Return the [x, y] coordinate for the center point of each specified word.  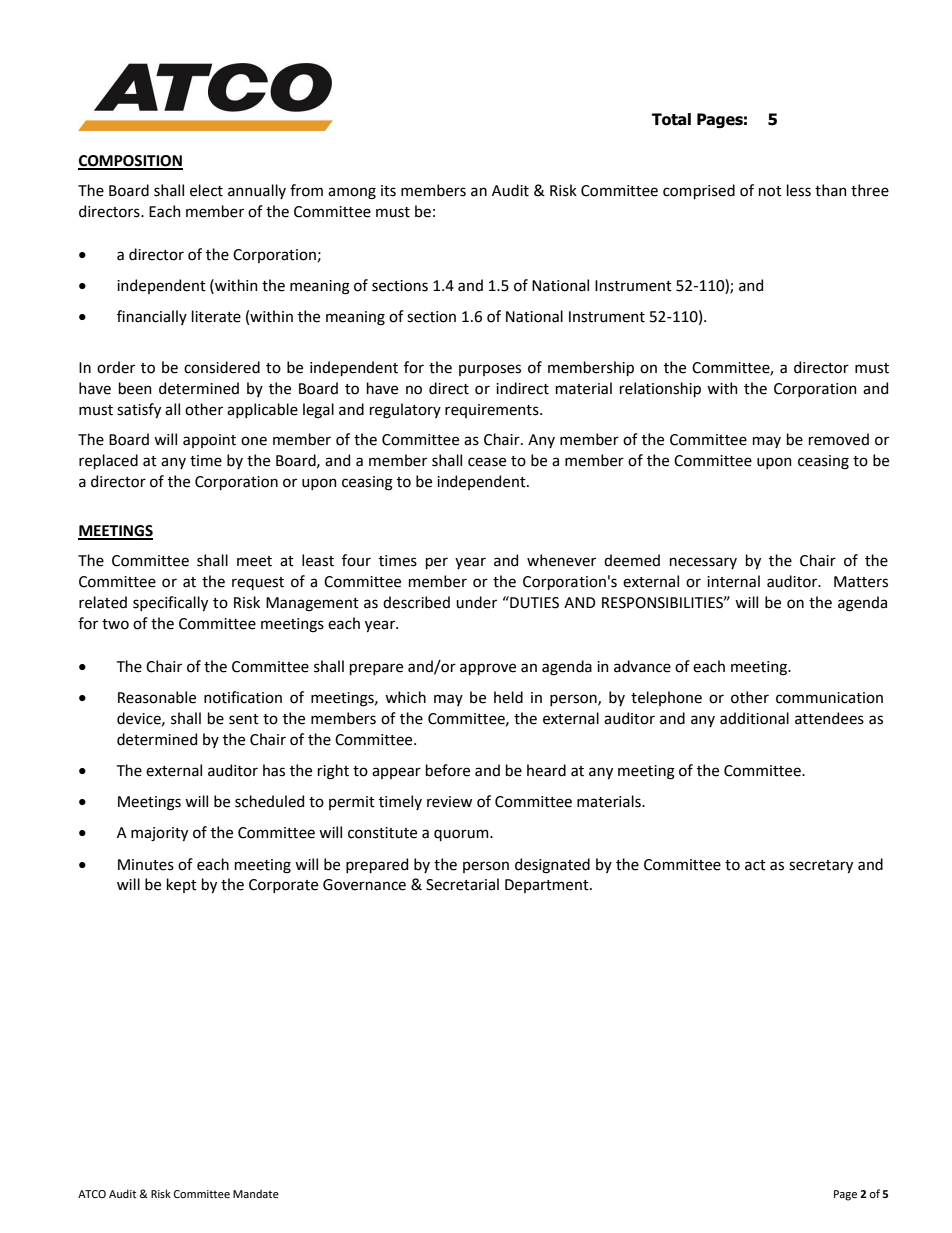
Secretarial [462, 884]
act [755, 865]
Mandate [256, 1193]
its [388, 191]
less [799, 190]
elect [206, 190]
